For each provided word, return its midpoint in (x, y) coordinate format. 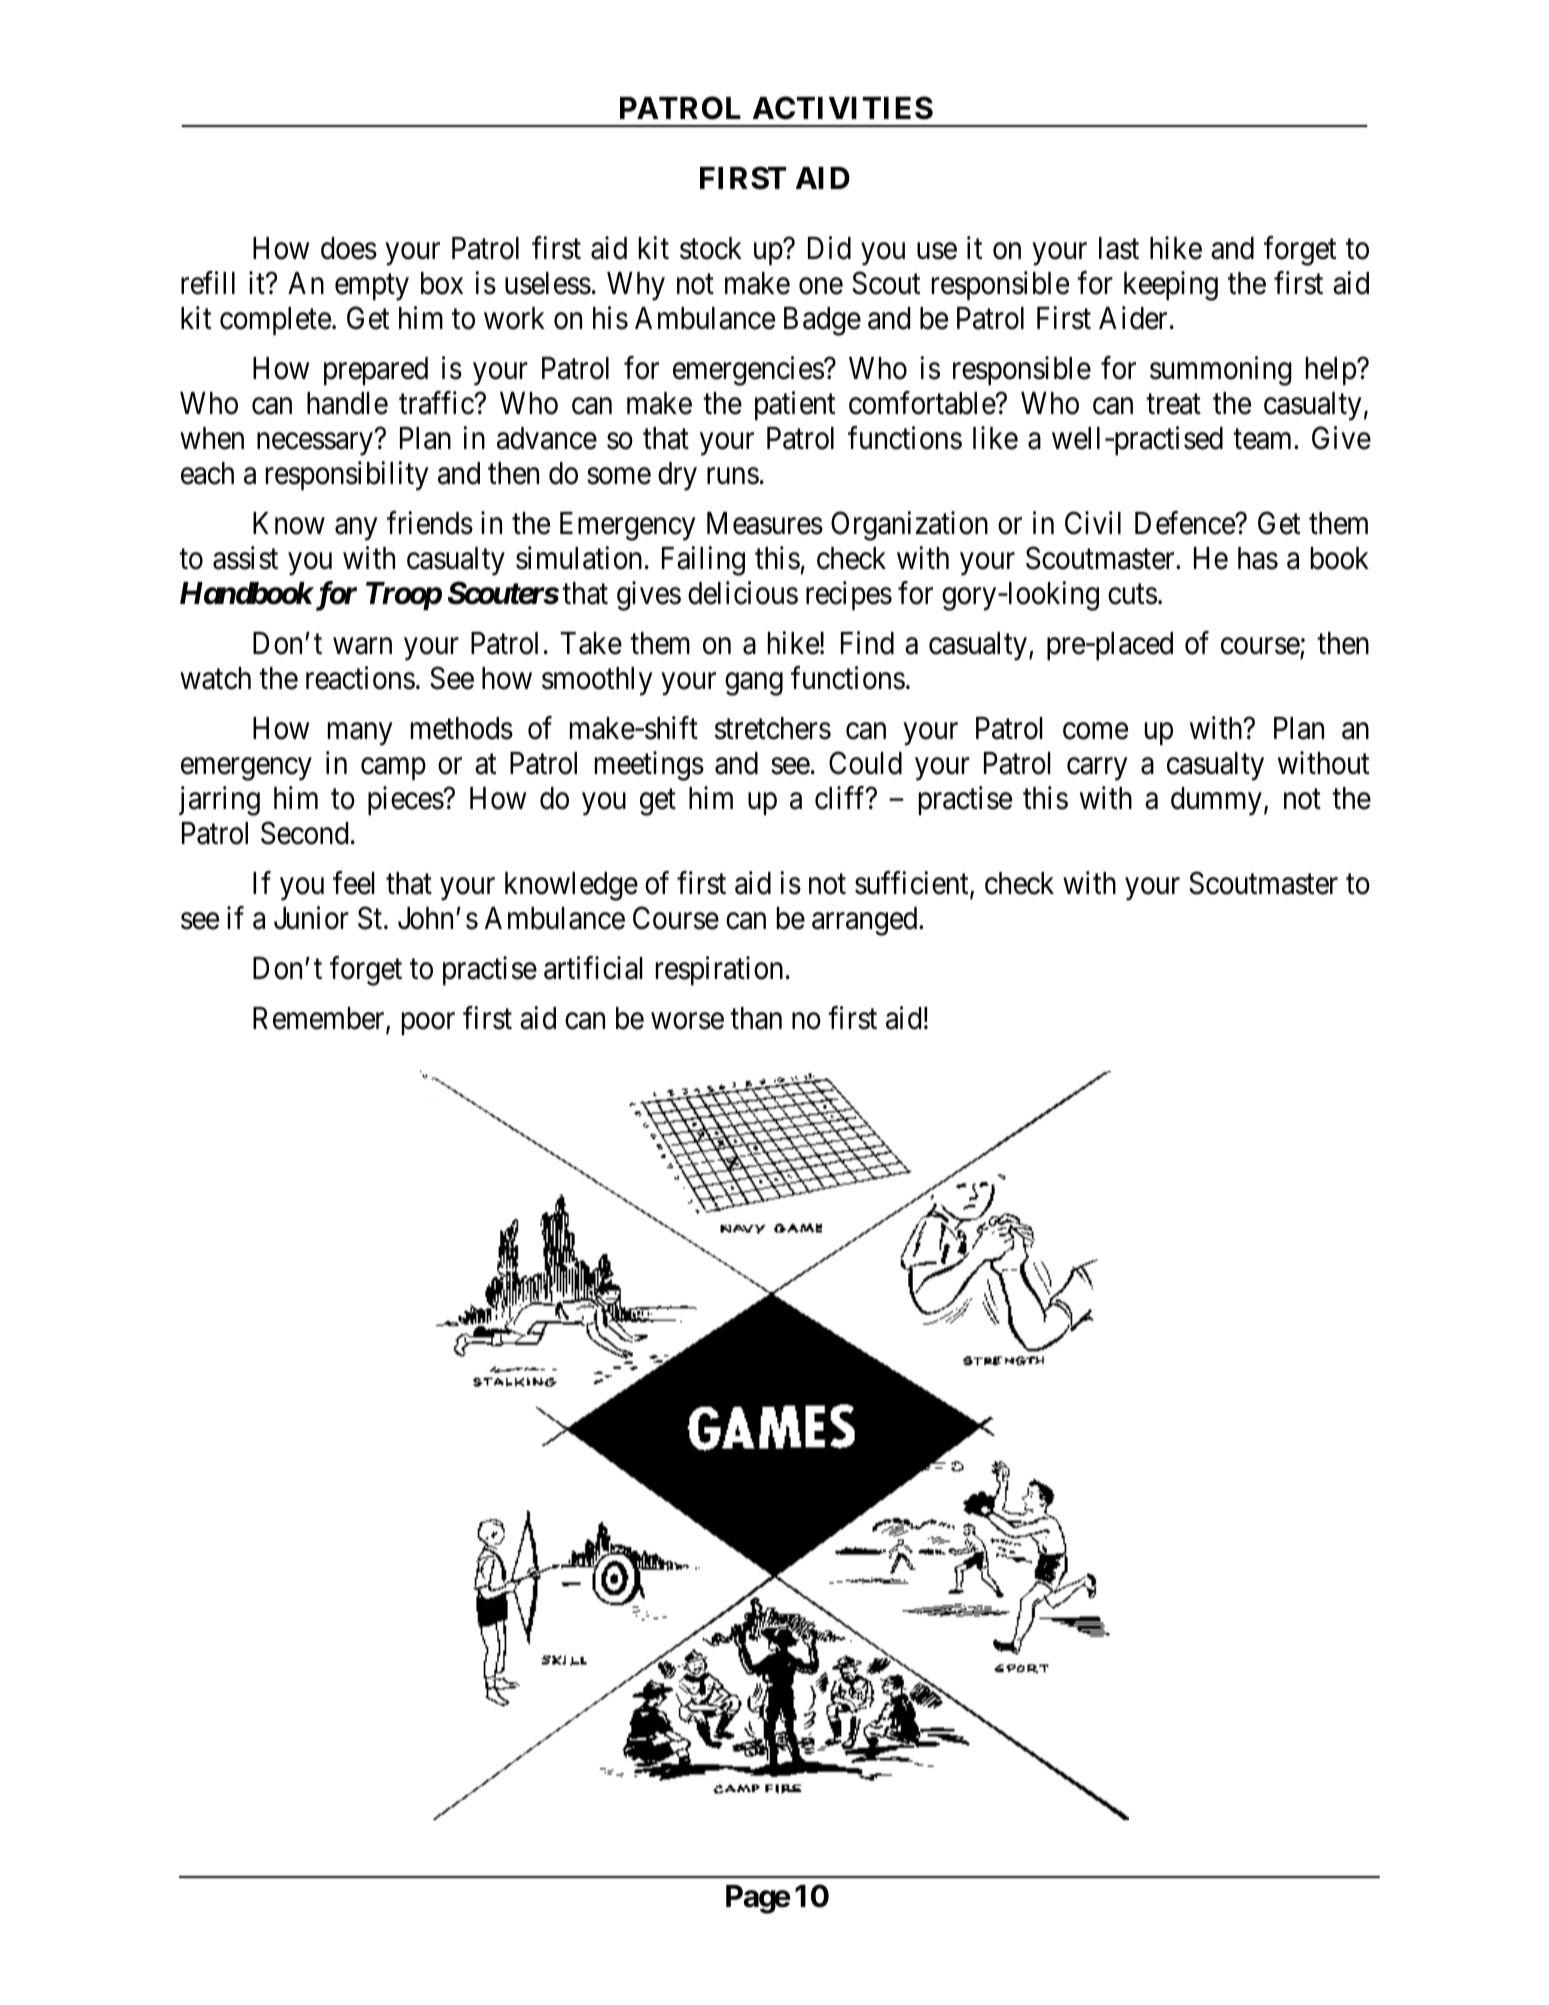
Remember (320, 1019)
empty (372, 287)
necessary (315, 444)
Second (304, 833)
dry (677, 476)
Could (865, 763)
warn (362, 646)
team (1264, 439)
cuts (1132, 594)
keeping (1171, 286)
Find (867, 643)
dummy (1216, 801)
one (821, 286)
